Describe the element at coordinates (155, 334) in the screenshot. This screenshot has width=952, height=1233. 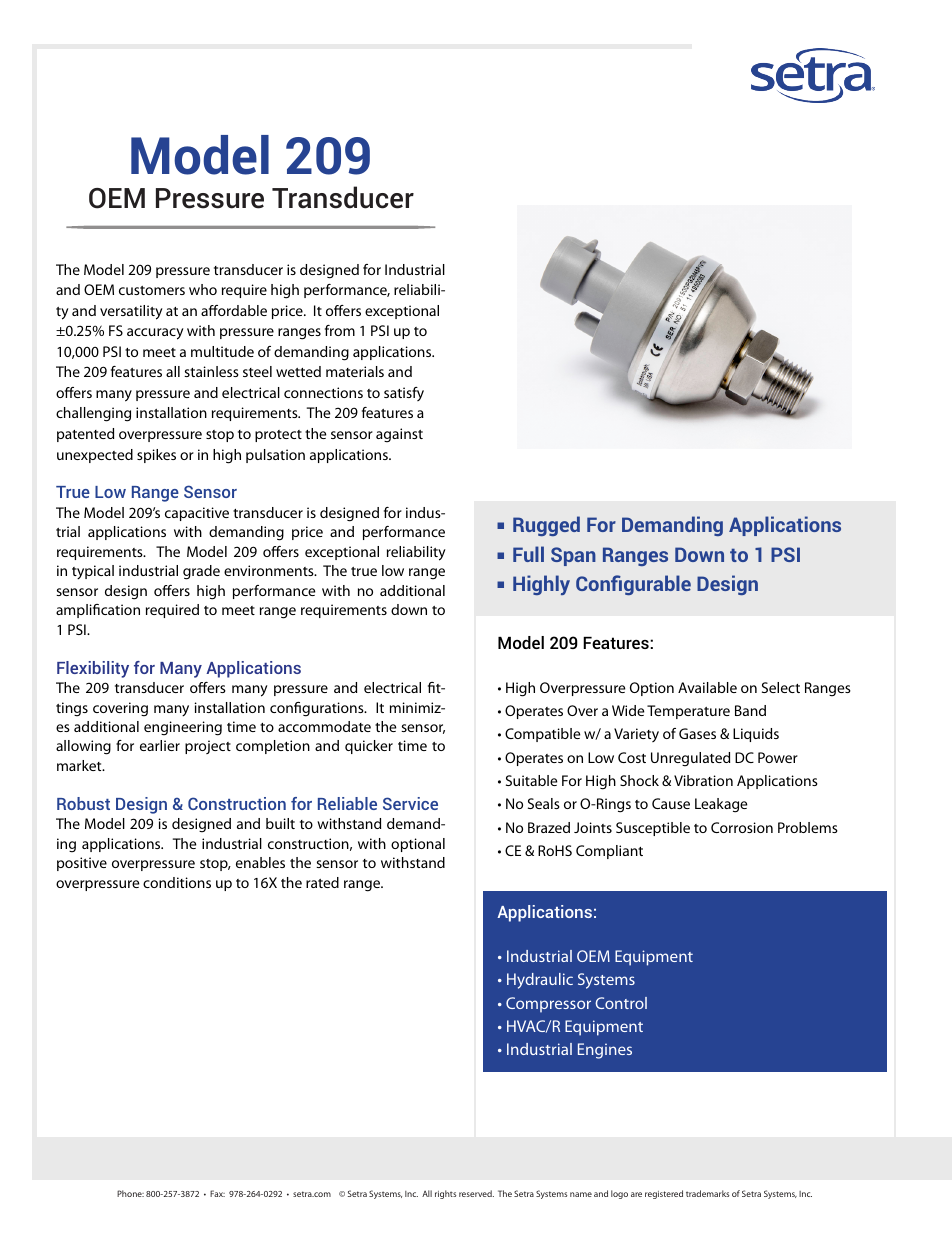
I see `accuracy` at that location.
